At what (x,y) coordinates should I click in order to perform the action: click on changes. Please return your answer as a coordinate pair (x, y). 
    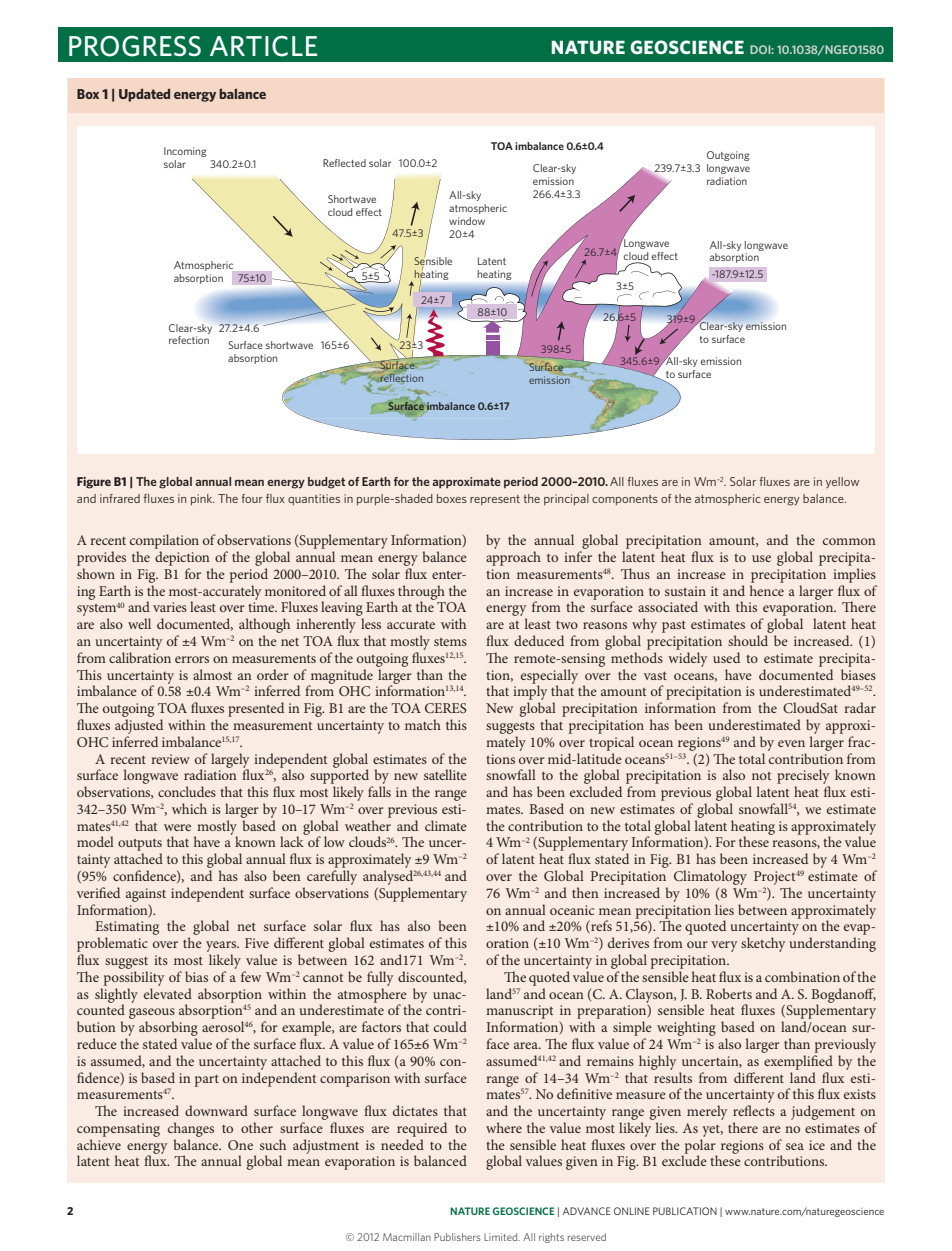
    Looking at the image, I should click on (191, 1129).
